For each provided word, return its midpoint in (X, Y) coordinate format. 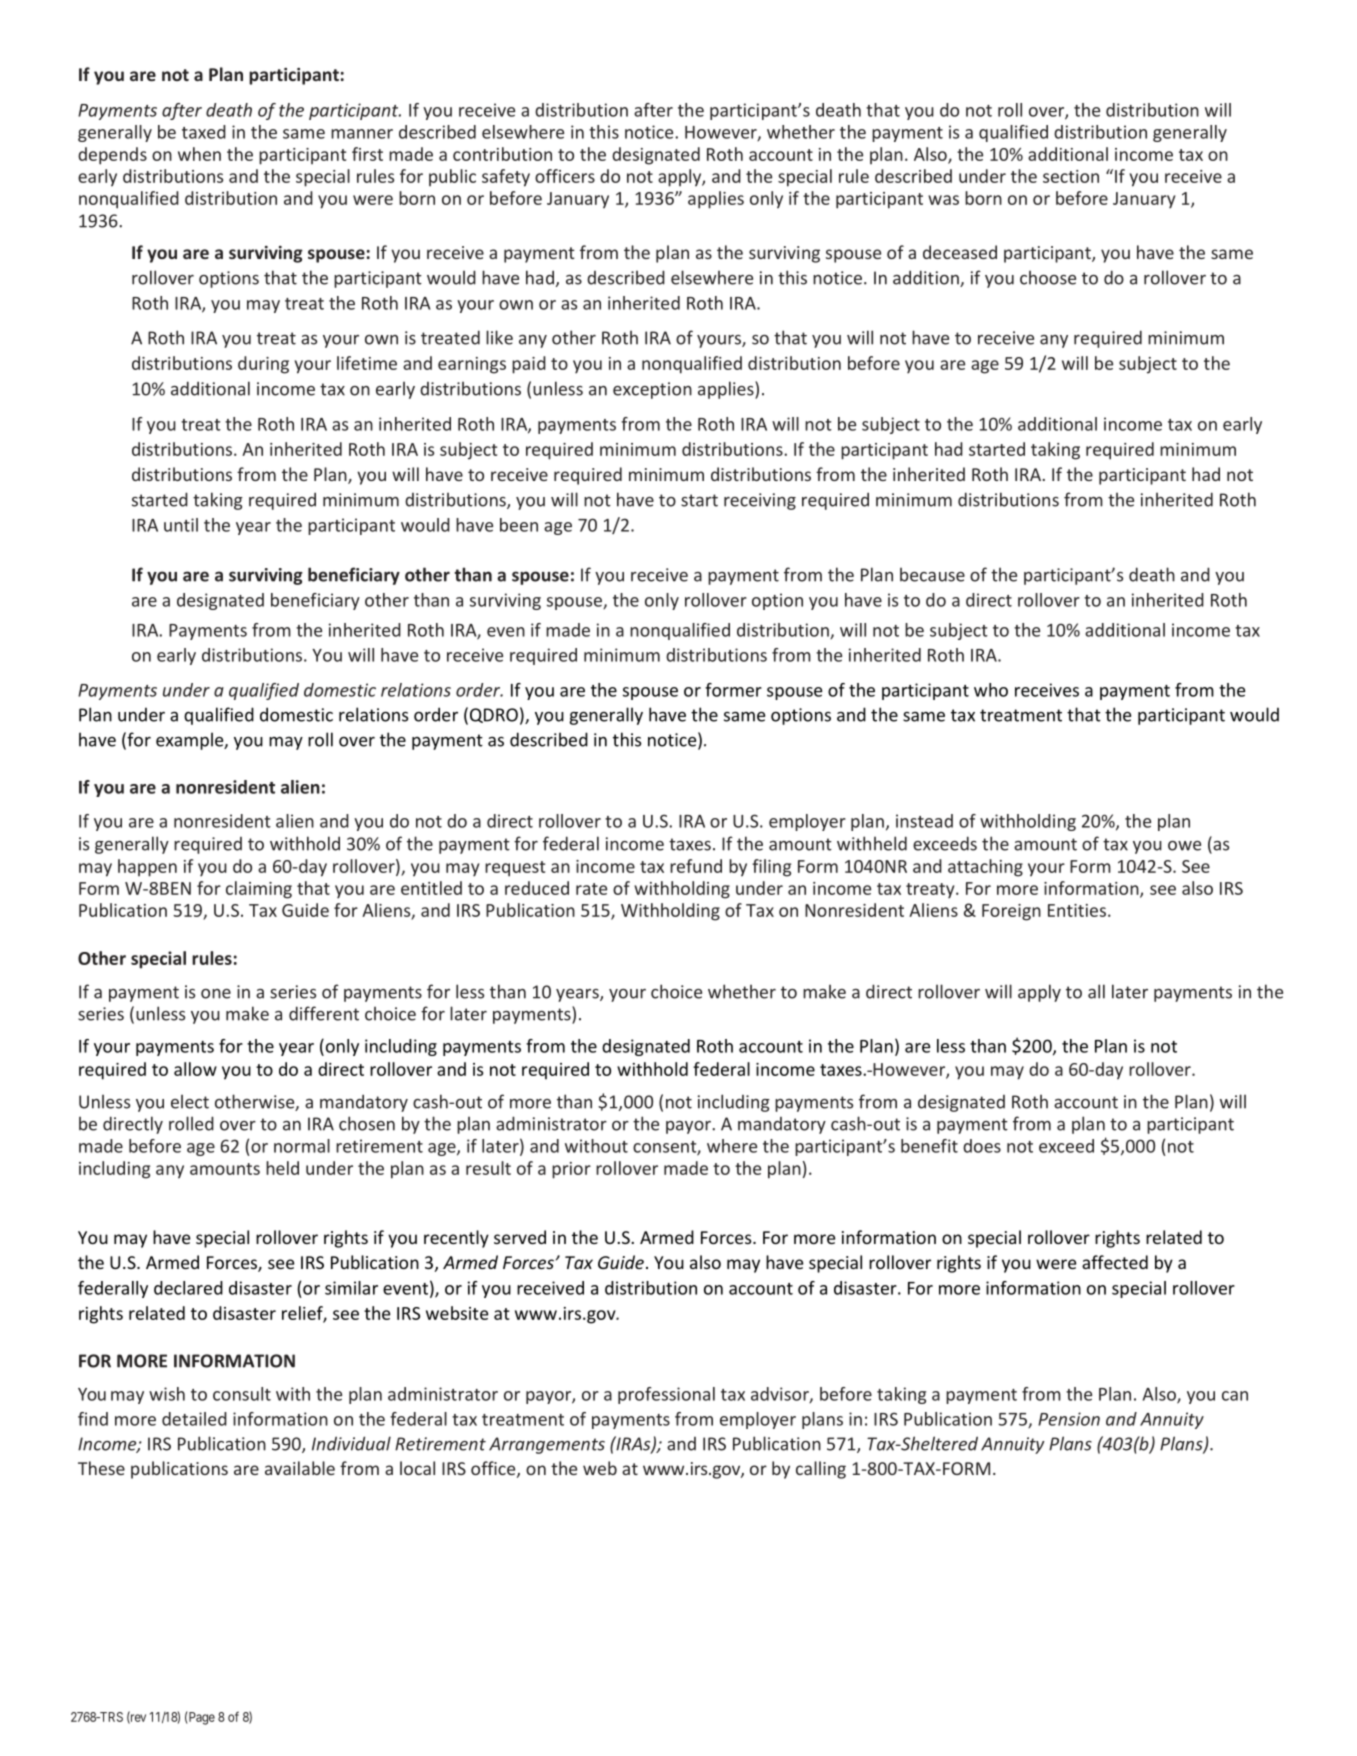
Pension (1069, 1419)
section (1071, 176)
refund (696, 866)
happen (147, 868)
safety (506, 178)
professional (666, 1395)
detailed (194, 1419)
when (199, 154)
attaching (985, 868)
